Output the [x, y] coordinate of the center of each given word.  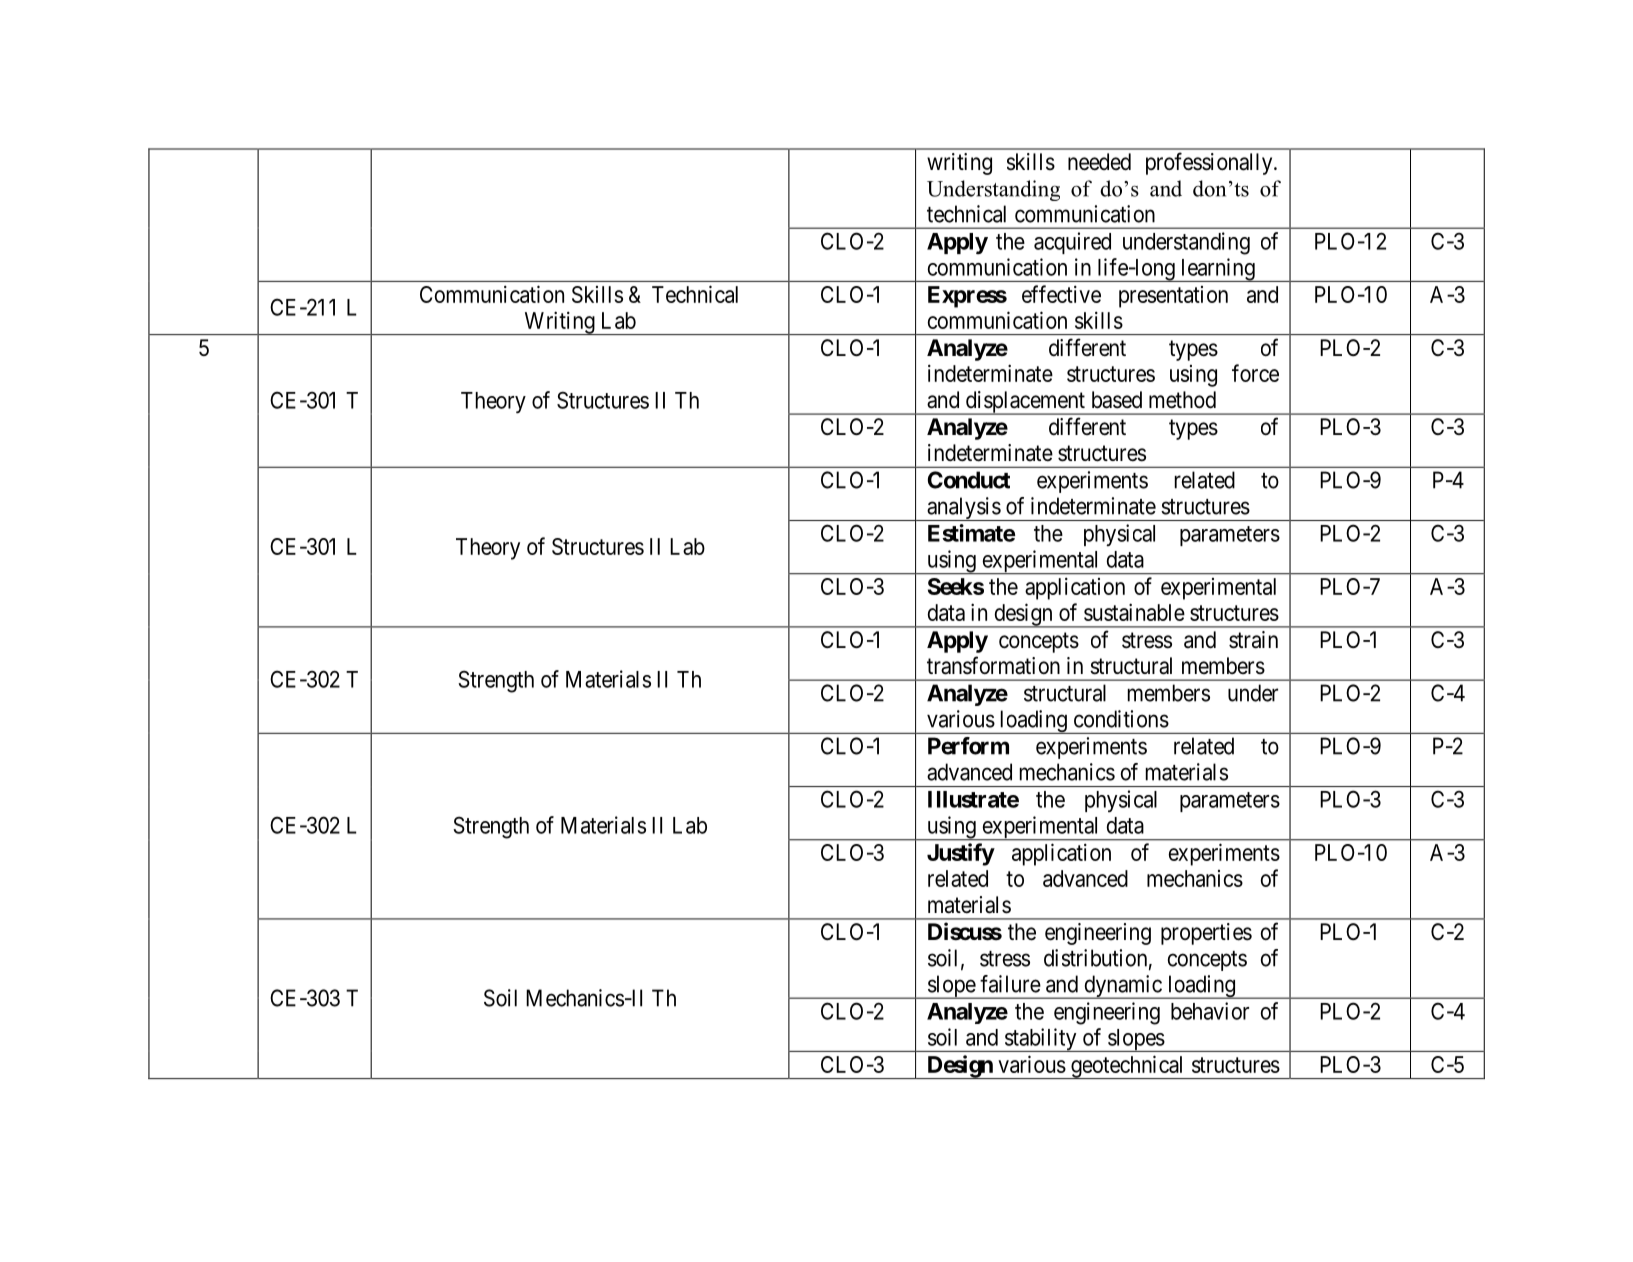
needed [1099, 162]
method [1182, 400]
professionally [1210, 163]
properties [1206, 934]
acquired [1072, 243]
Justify [961, 854]
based [1117, 400]
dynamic [1122, 987]
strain [1253, 640]
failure [1010, 984]
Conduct [969, 480]
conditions [1121, 719]
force [1255, 373]
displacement [1025, 403]
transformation [993, 665]
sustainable [1134, 612]
